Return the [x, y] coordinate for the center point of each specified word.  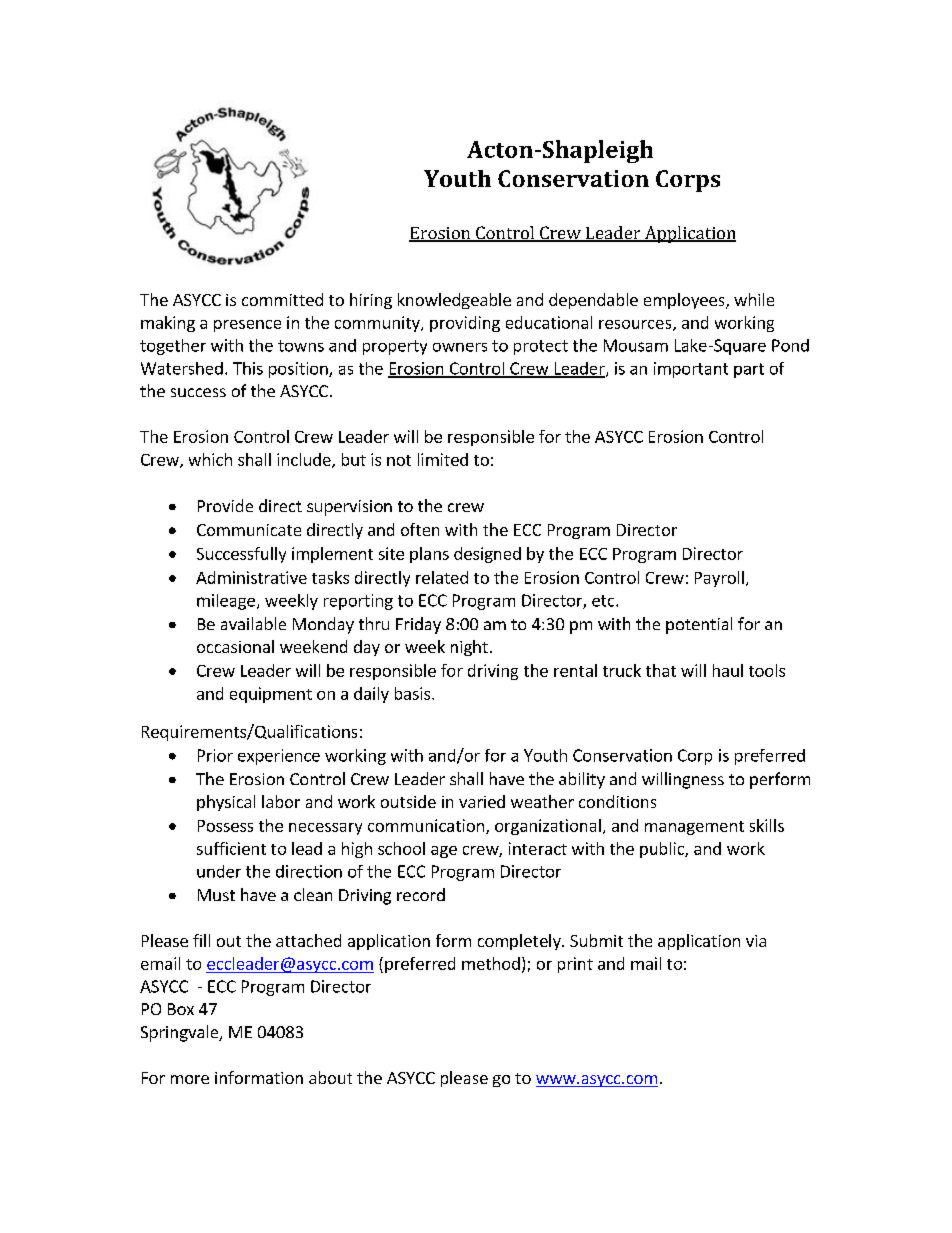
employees [685, 301]
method [491, 963]
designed [487, 555]
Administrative [251, 577]
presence [247, 326]
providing [465, 324]
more [190, 1079]
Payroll [719, 579]
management [694, 828]
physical [226, 803]
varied [482, 801]
